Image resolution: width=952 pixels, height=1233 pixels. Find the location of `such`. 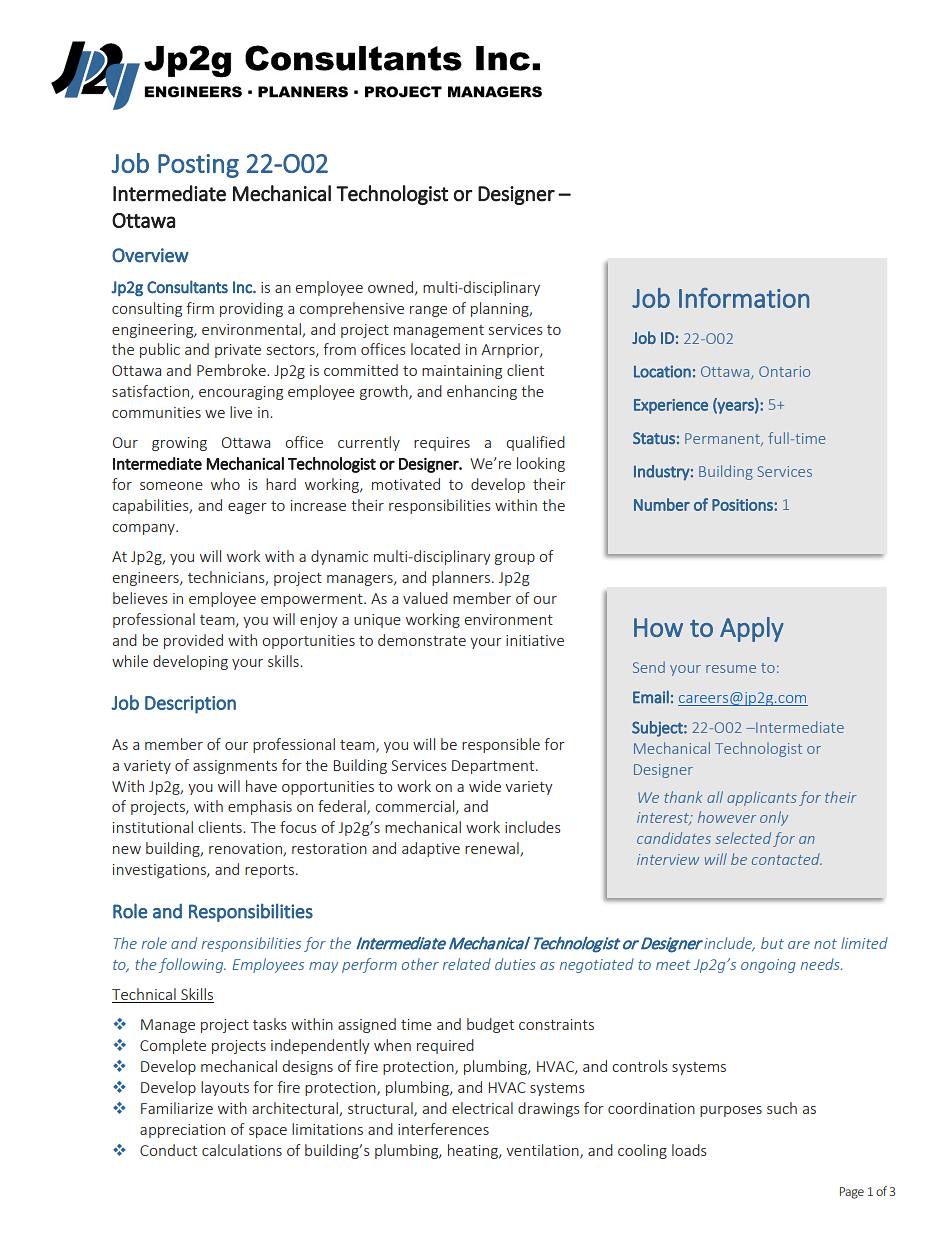

such is located at coordinates (782, 1108).
